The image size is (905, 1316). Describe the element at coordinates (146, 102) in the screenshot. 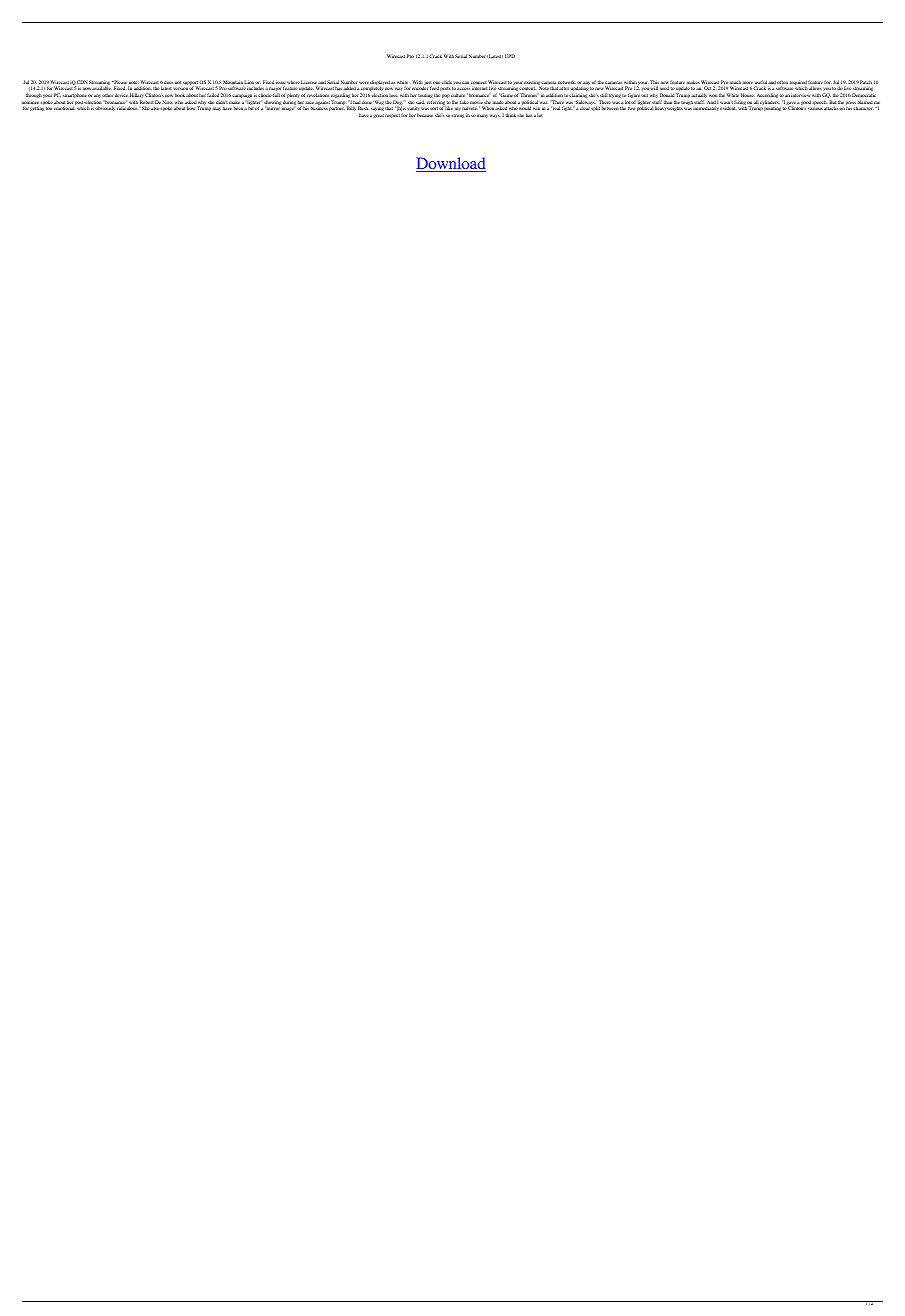

I see `Robert` at that location.
